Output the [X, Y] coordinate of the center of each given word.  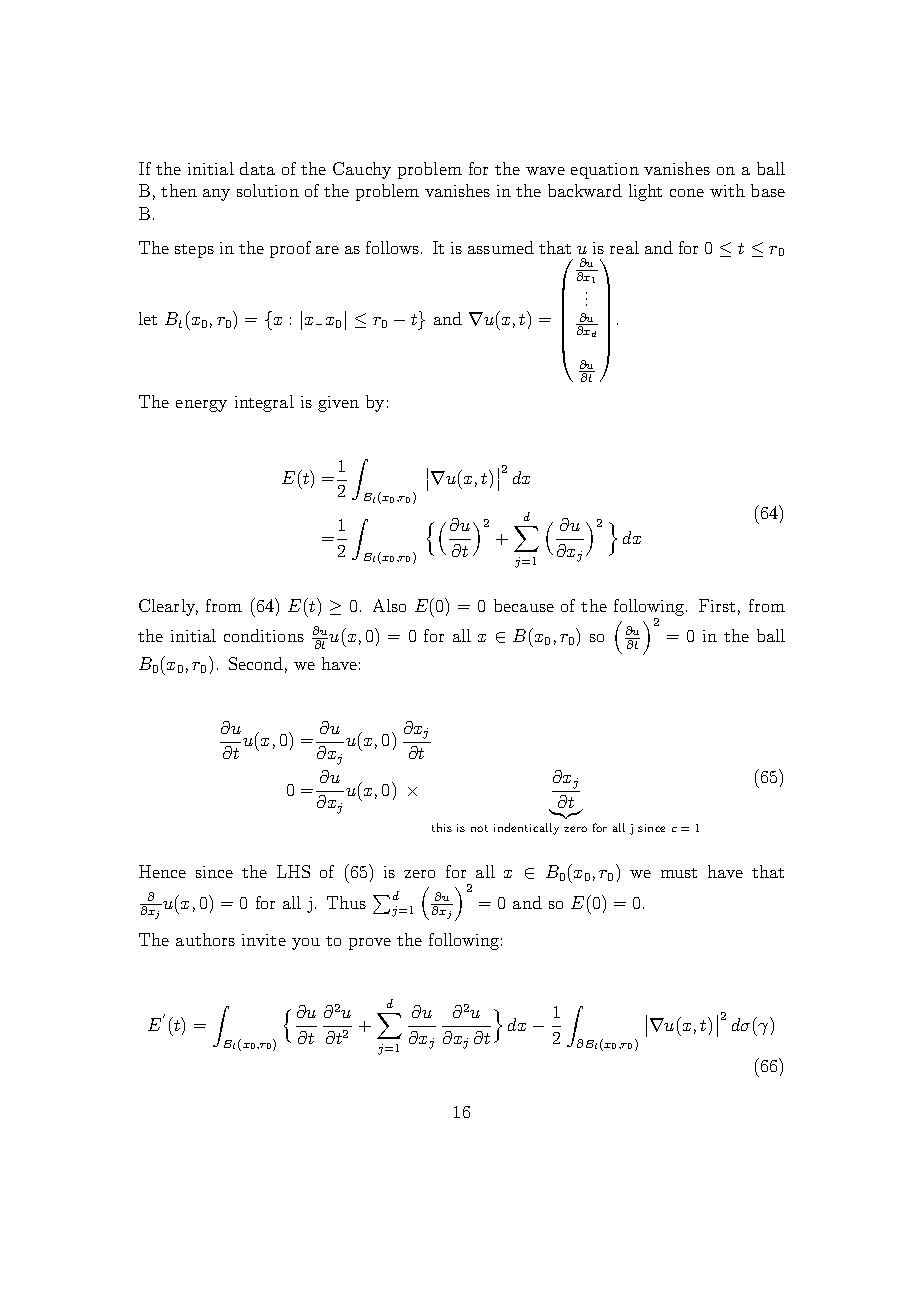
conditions [264, 635]
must [679, 873]
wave [545, 171]
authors [205, 939]
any [216, 195]
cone [687, 193]
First [717, 605]
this [442, 827]
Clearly [168, 607]
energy [201, 406]
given [338, 404]
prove [370, 944]
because [524, 605]
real [624, 247]
